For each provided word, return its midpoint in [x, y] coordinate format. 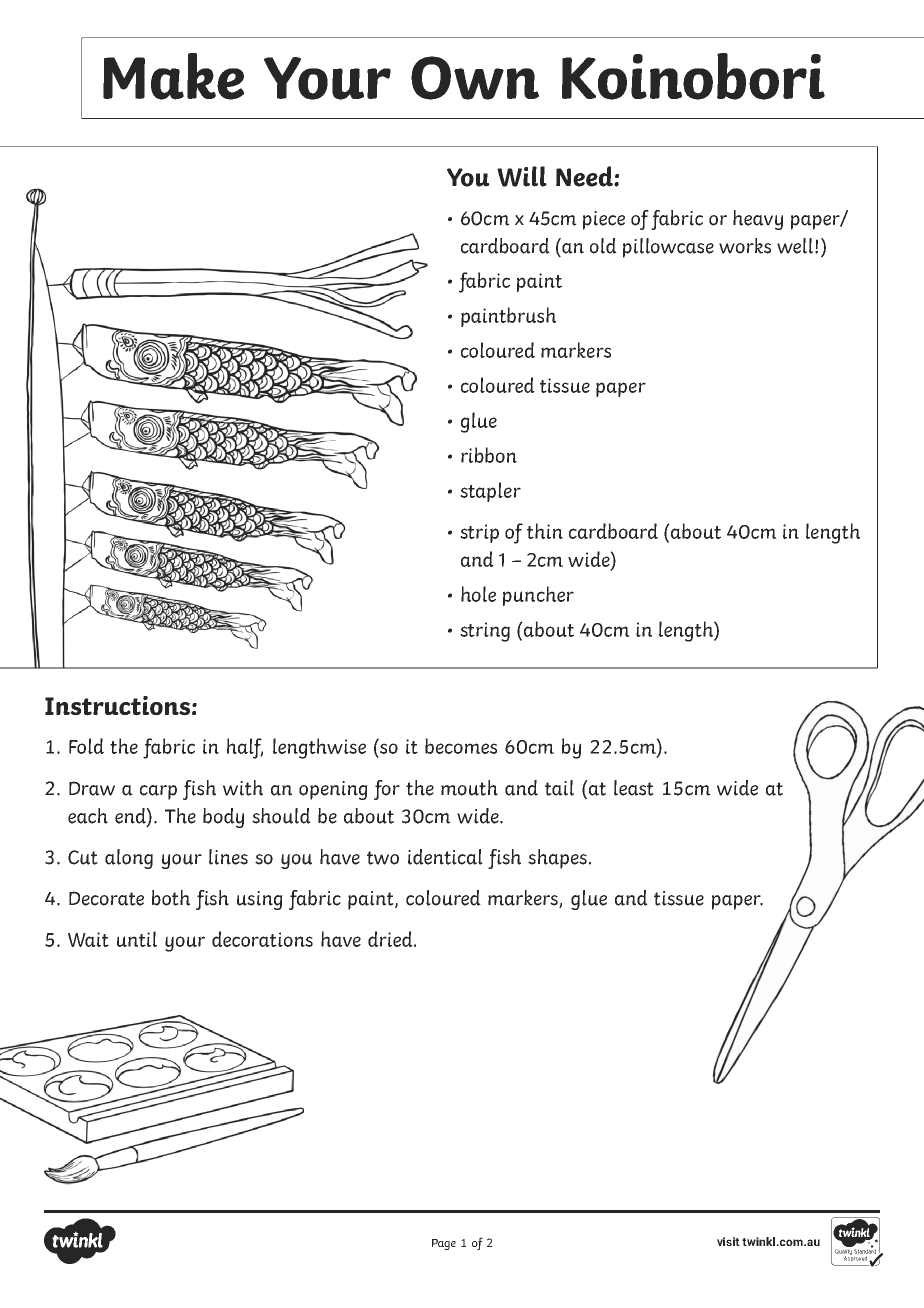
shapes [559, 859]
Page [444, 1244]
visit [728, 1241]
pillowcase [668, 248]
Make [173, 76]
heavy [758, 220]
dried [391, 939]
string [485, 632]
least [634, 788]
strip [479, 533]
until [137, 939]
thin [545, 531]
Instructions [117, 706]
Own [475, 78]
